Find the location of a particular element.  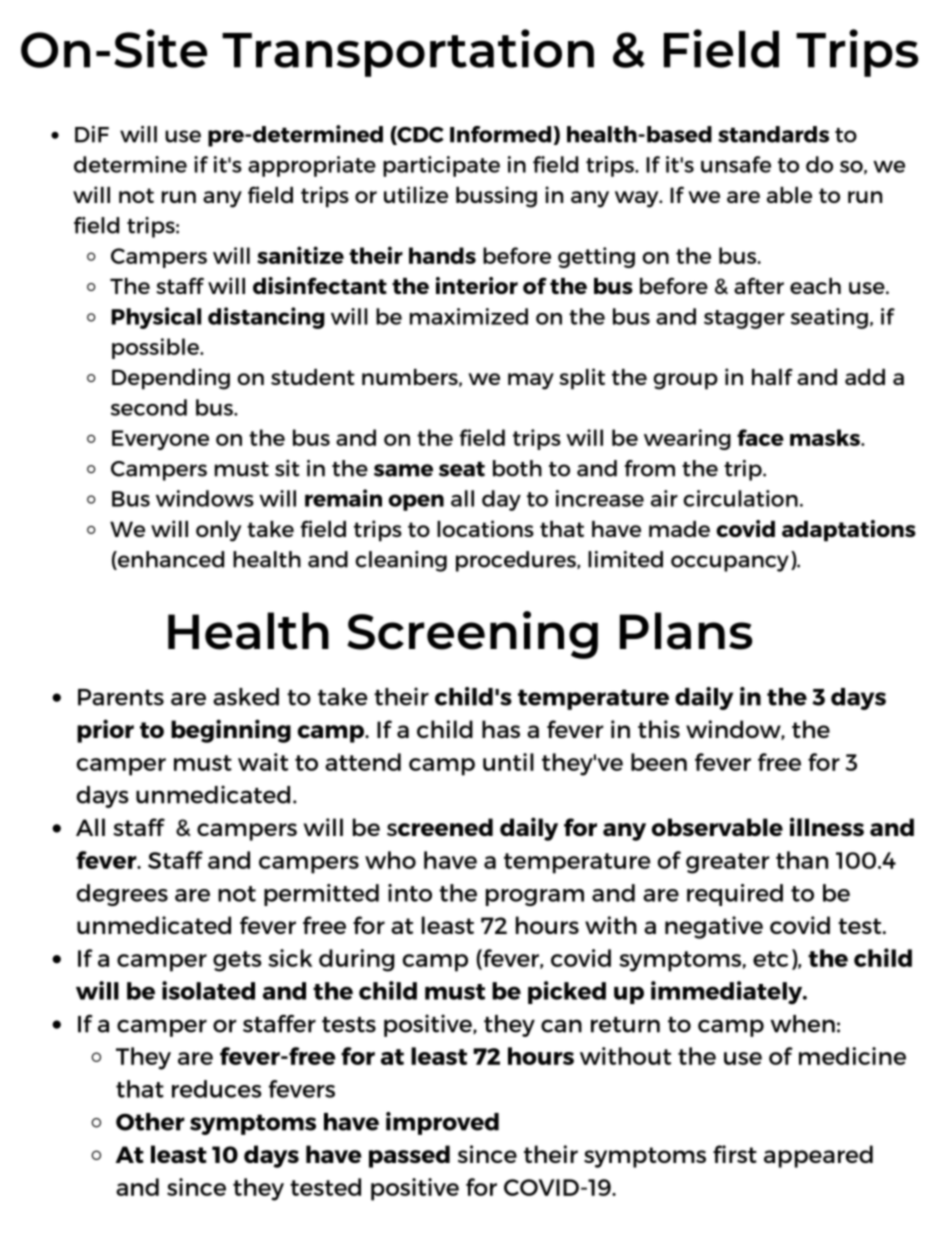

possible is located at coordinates (156, 348).
